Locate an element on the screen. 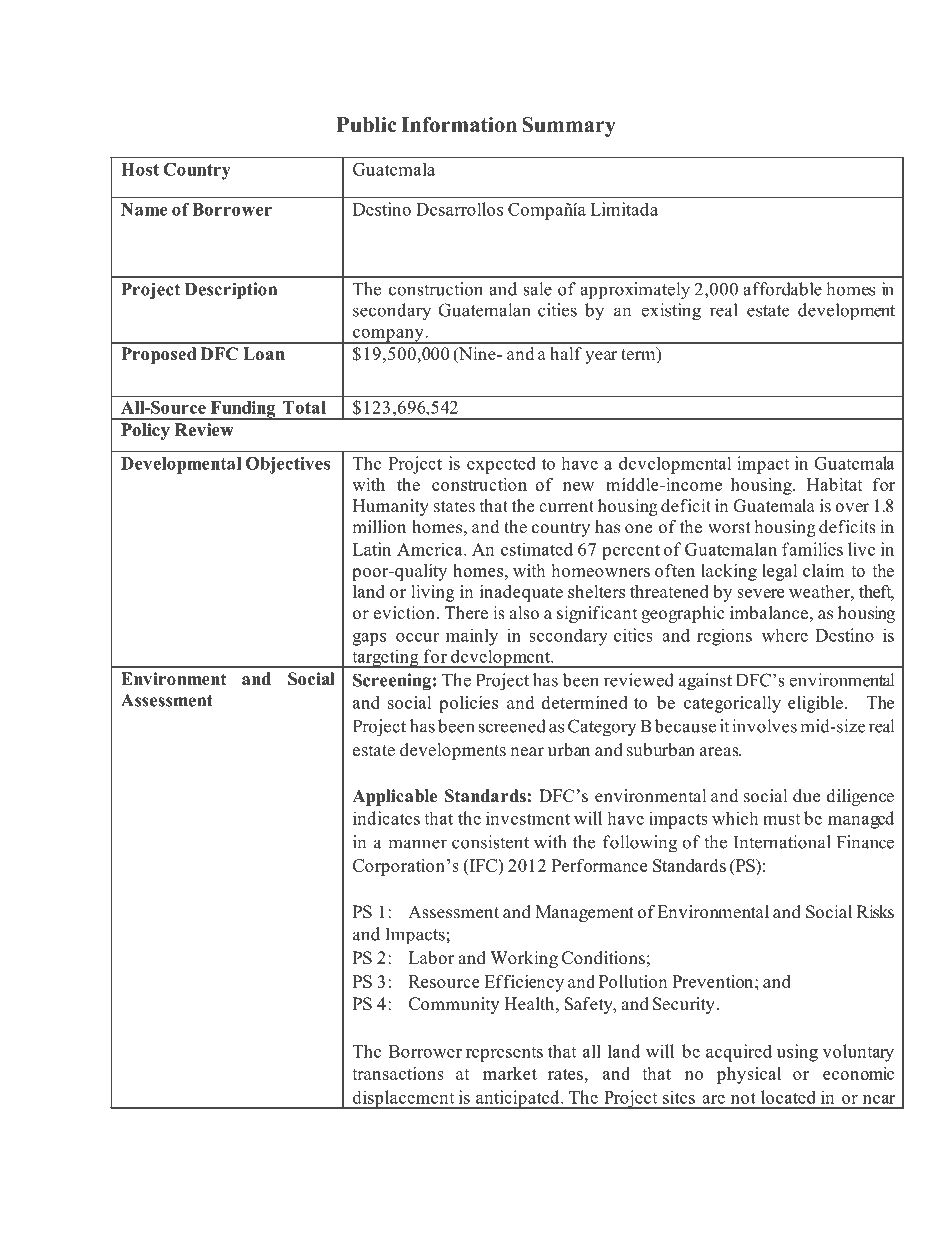  expected is located at coordinates (501, 465).
